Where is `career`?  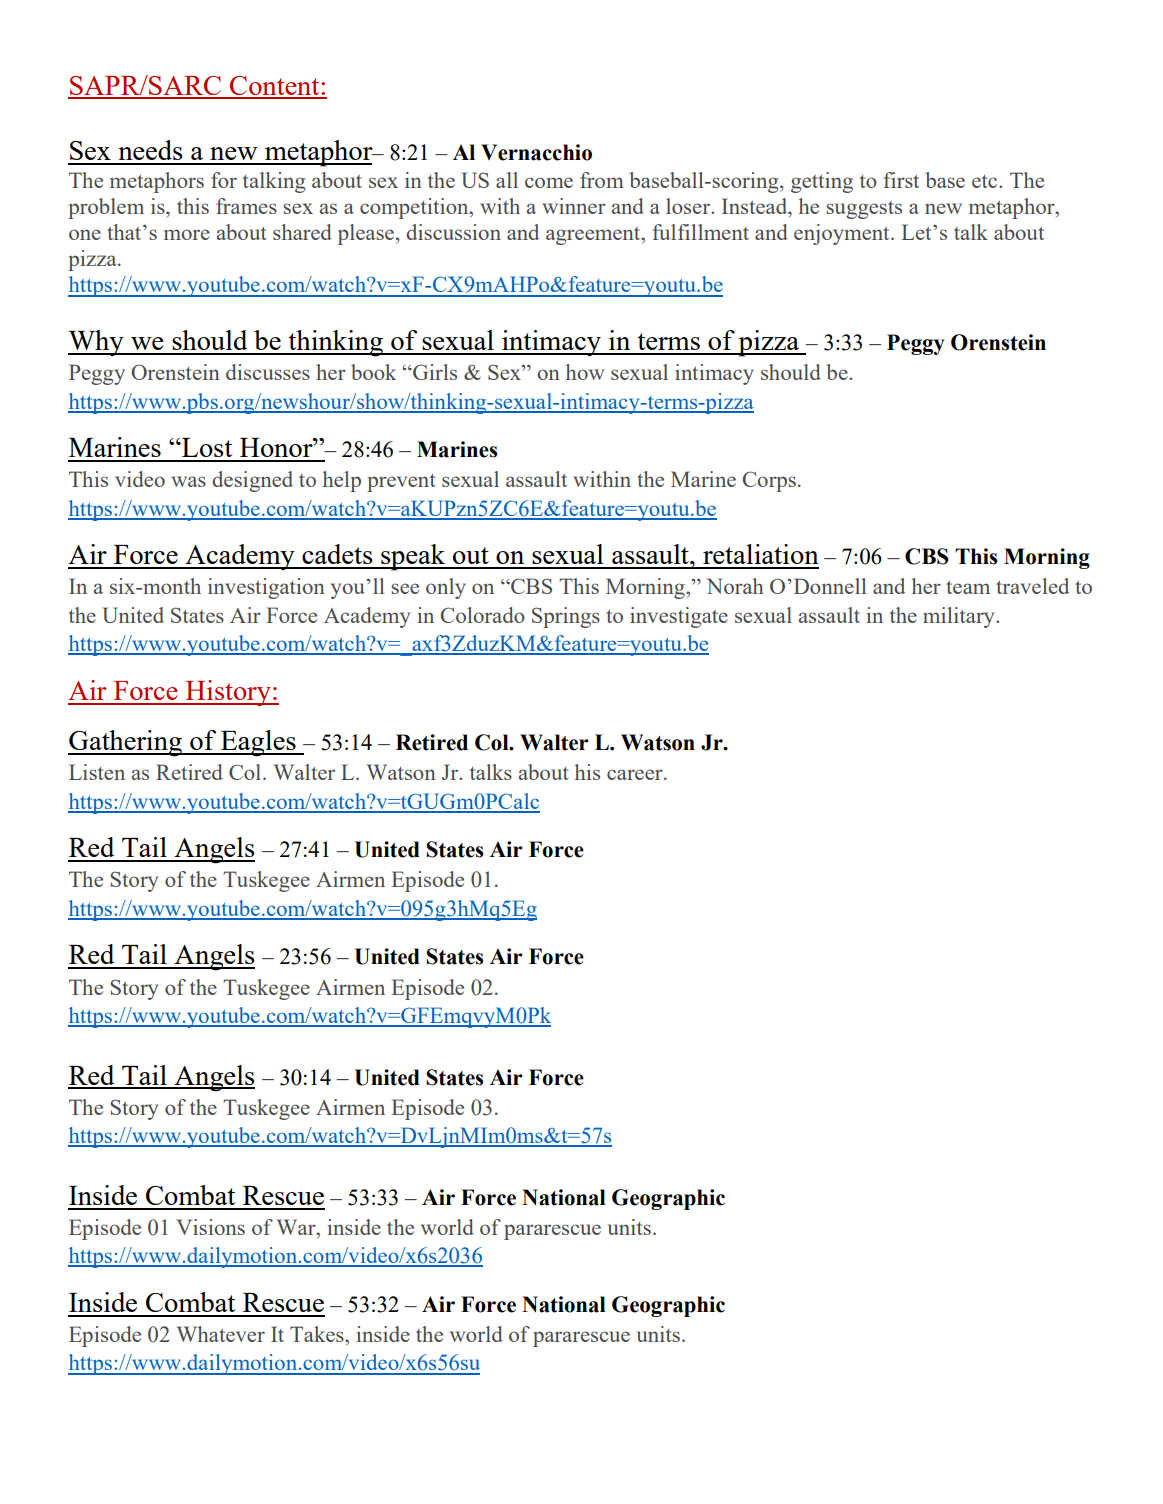 career is located at coordinates (636, 774).
